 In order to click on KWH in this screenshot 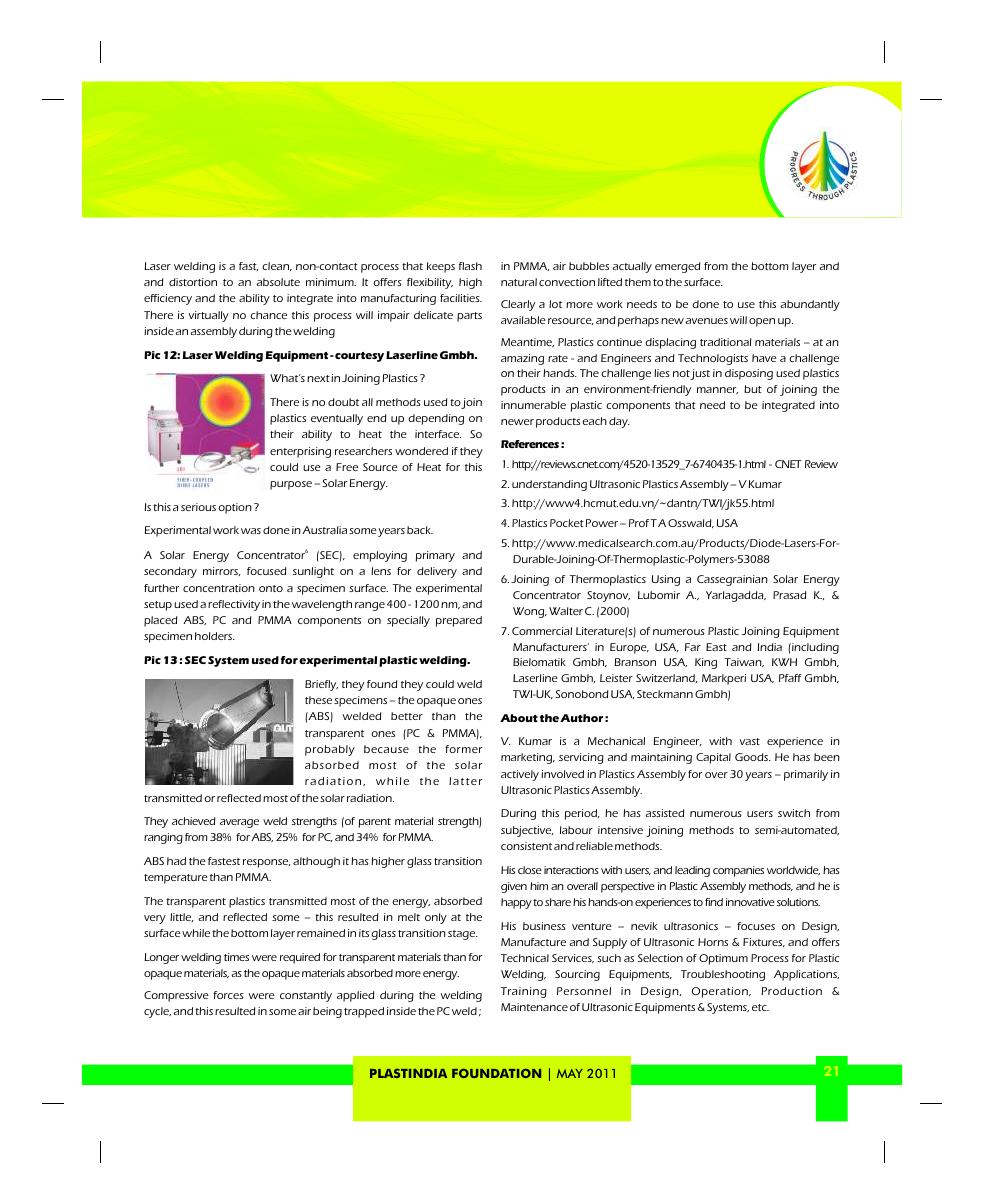, I will do `click(784, 662)`.
